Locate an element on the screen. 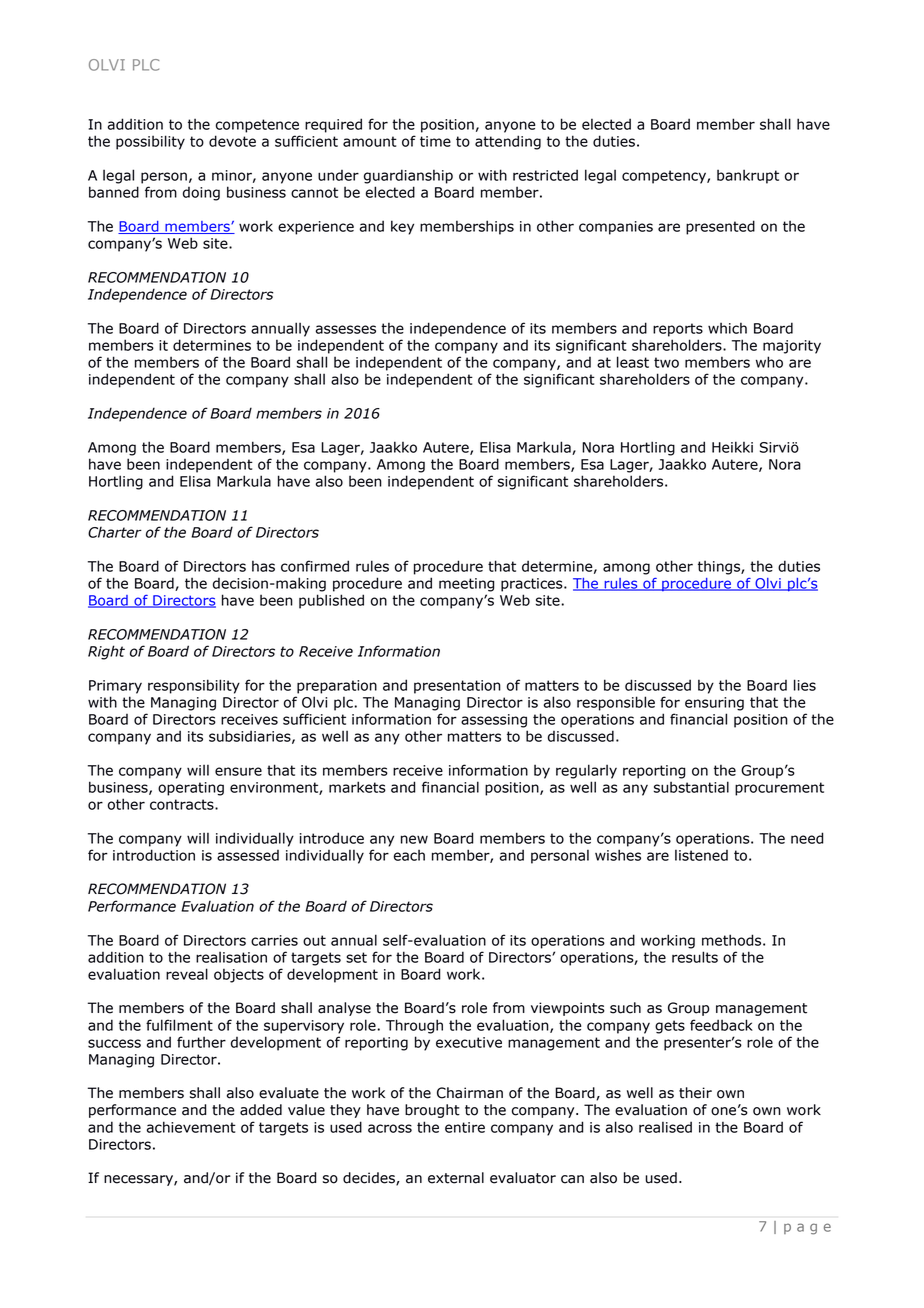 Image resolution: width=924 pixels, height=1308 pixels. realised is located at coordinates (665, 1127).
